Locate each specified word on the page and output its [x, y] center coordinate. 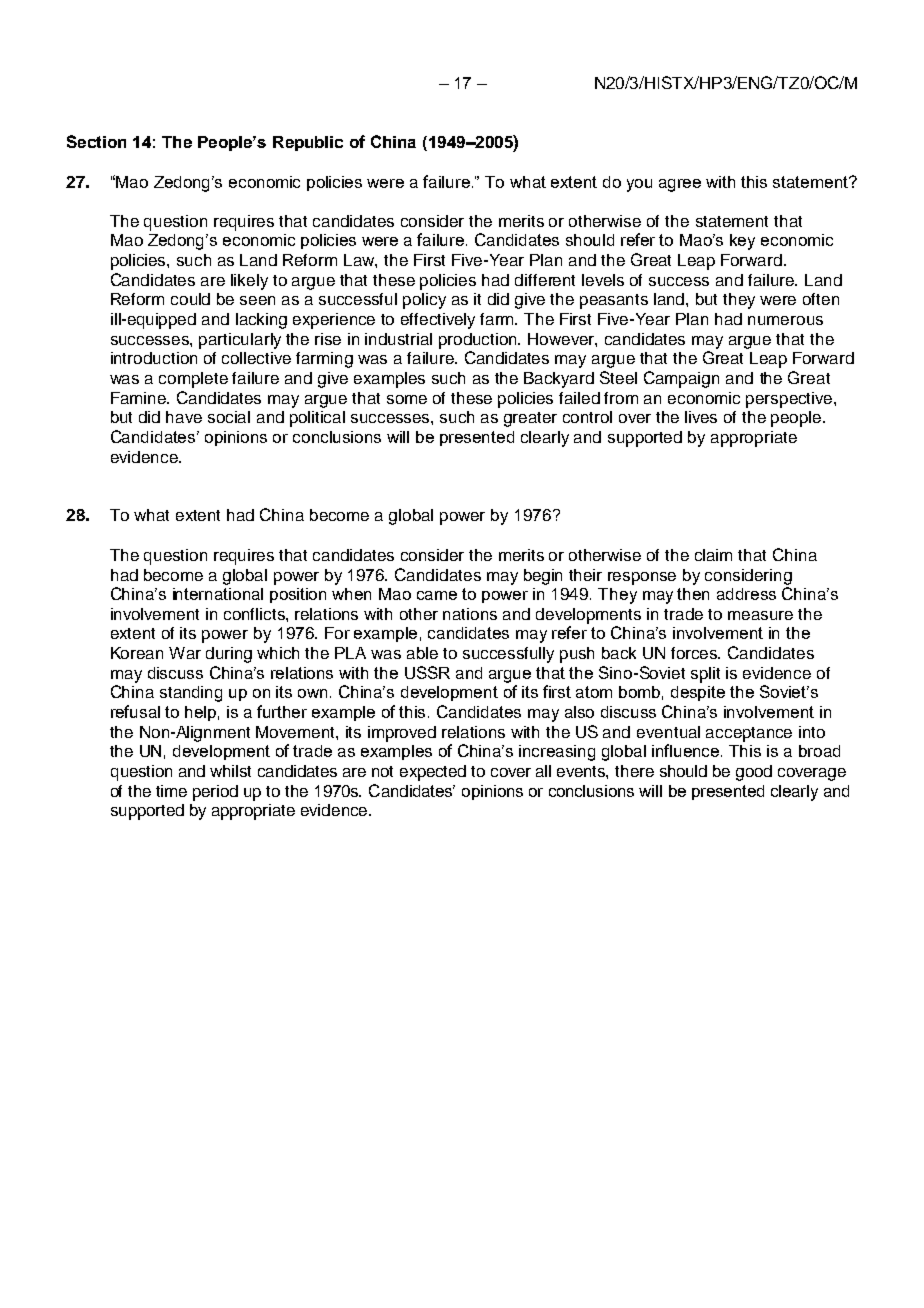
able [422, 653]
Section [96, 141]
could [190, 299]
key [742, 242]
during [229, 655]
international [218, 594]
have [184, 417]
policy [424, 301]
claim [713, 555]
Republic [308, 143]
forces [695, 653]
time [171, 791]
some [407, 399]
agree [680, 185]
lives [701, 417]
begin [543, 577]
